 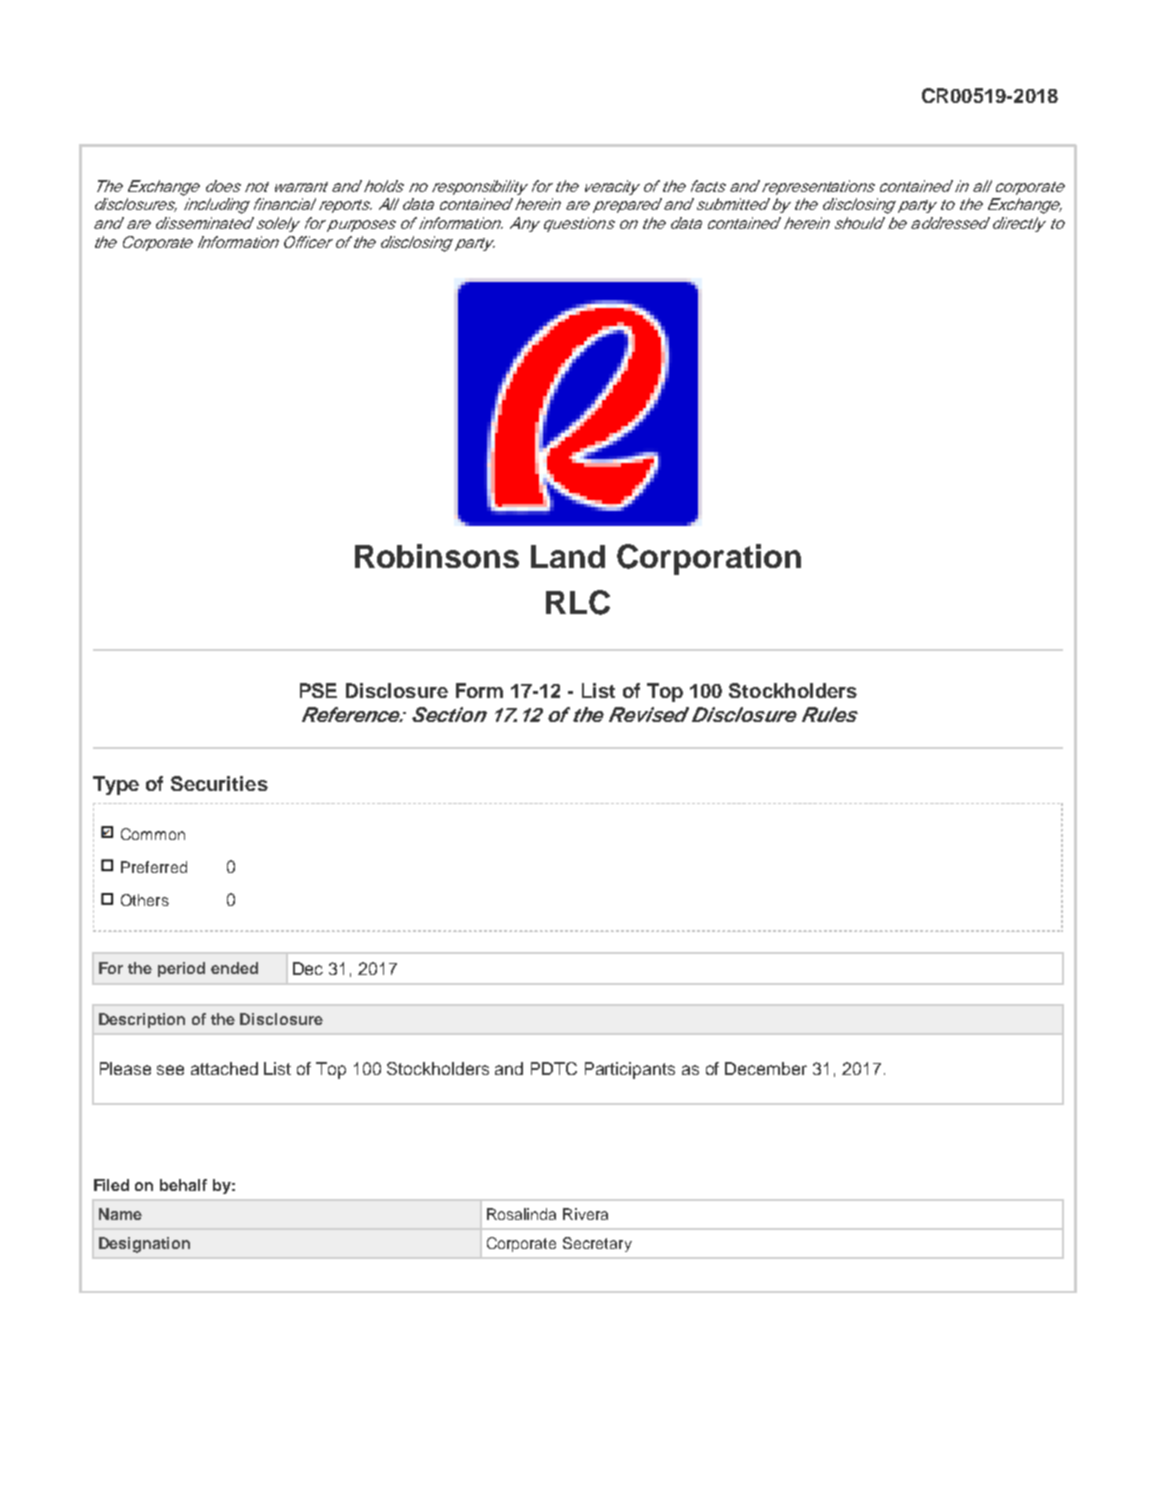 What do you see at coordinates (145, 900) in the document?
I see `Others` at bounding box center [145, 900].
